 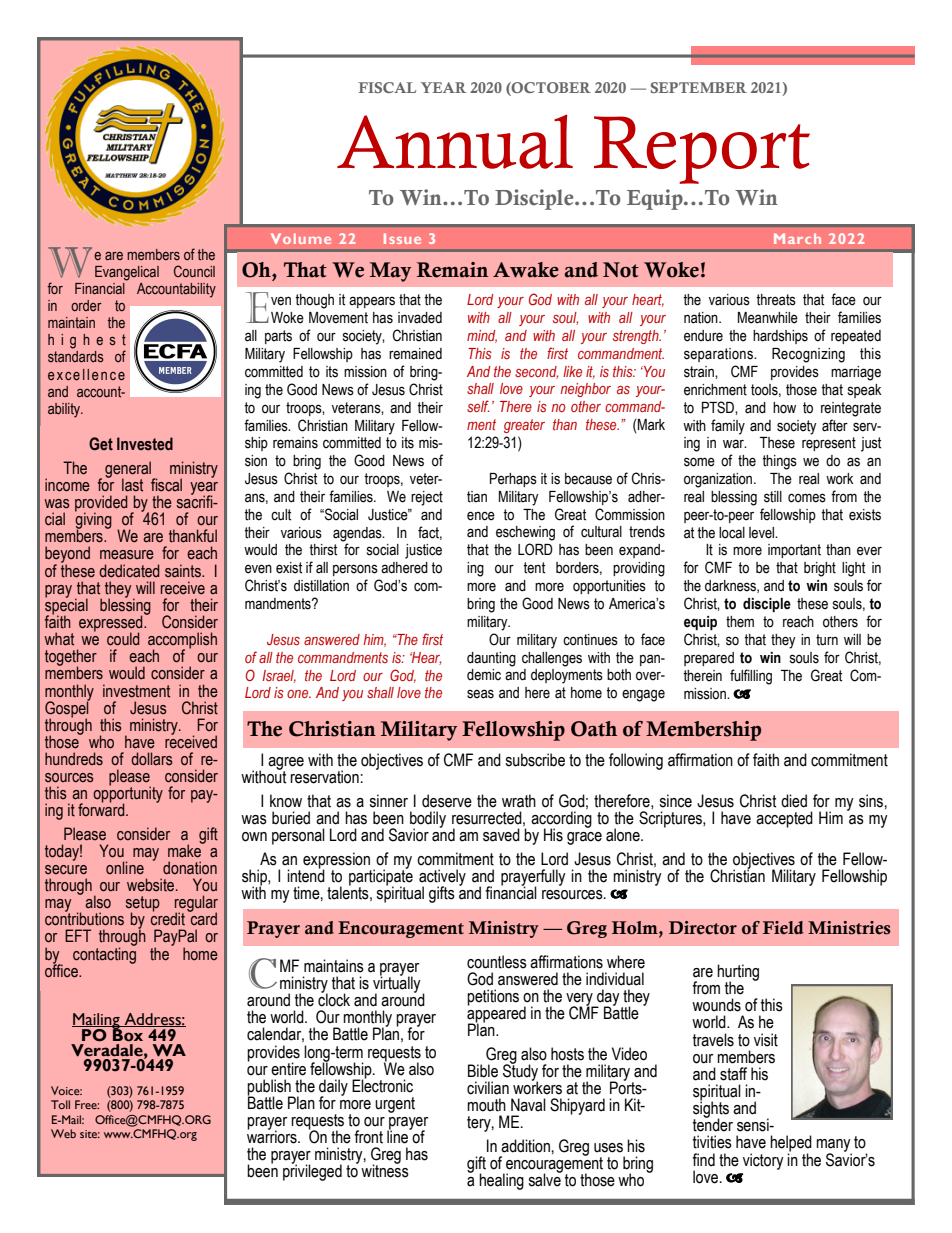 What do you see at coordinates (455, 141) in the image?
I see `Annual` at bounding box center [455, 141].
